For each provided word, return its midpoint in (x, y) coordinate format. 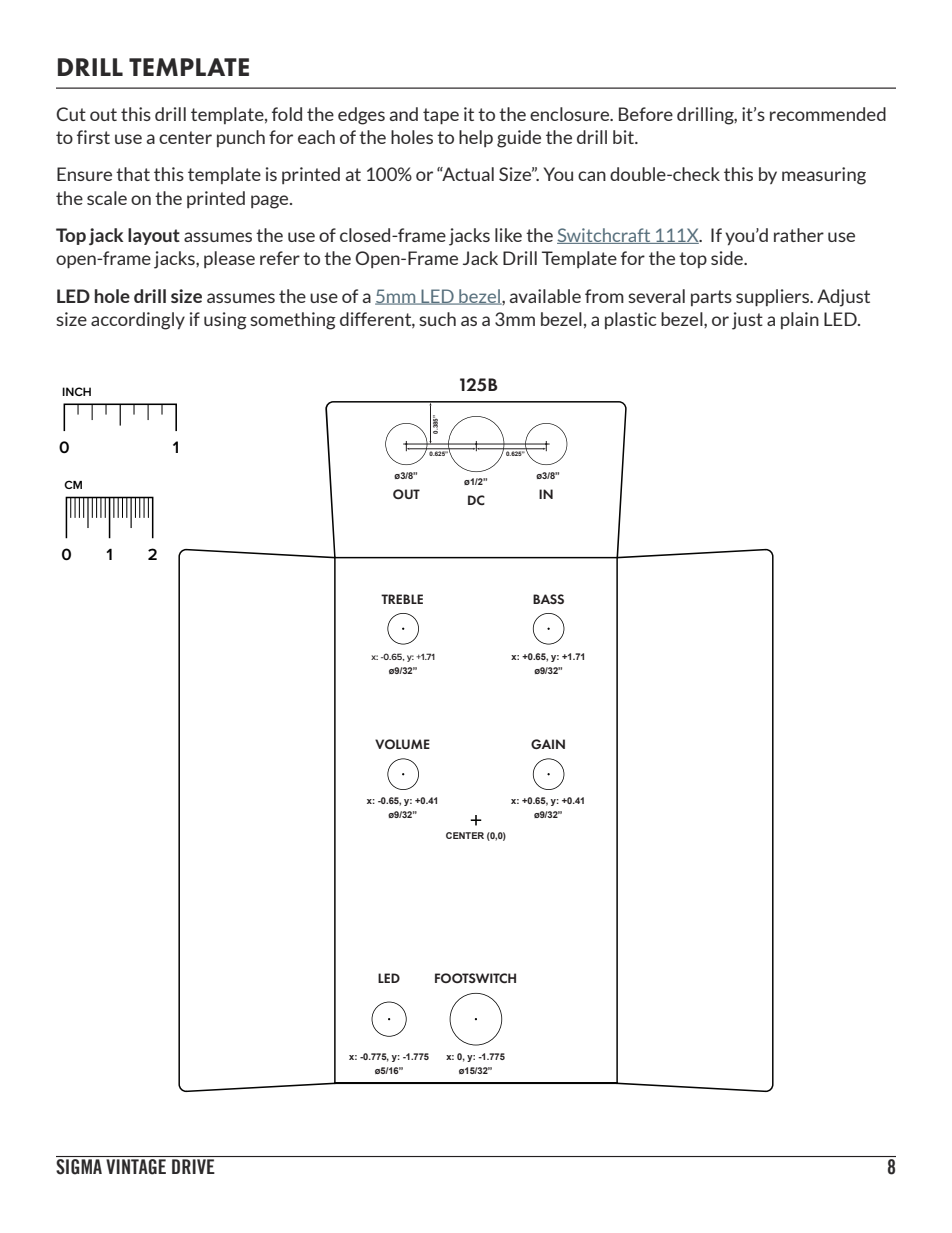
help (476, 138)
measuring (824, 176)
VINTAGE (136, 1167)
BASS (548, 599)
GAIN (548, 744)
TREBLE (402, 599)
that (133, 174)
